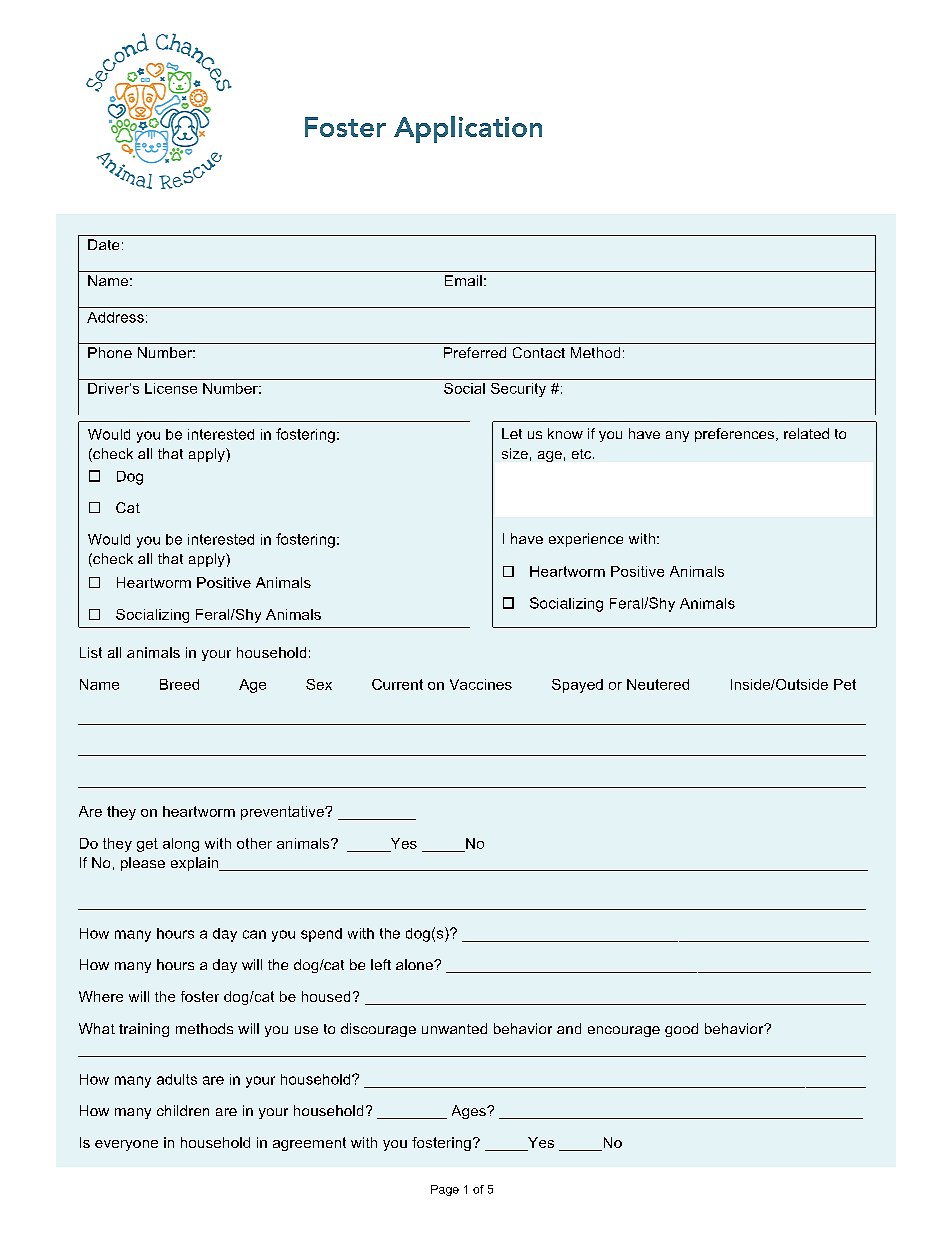 Image resolution: width=952 pixels, height=1233 pixels. Describe the element at coordinates (845, 684) in the page. I see `Pet` at that location.
